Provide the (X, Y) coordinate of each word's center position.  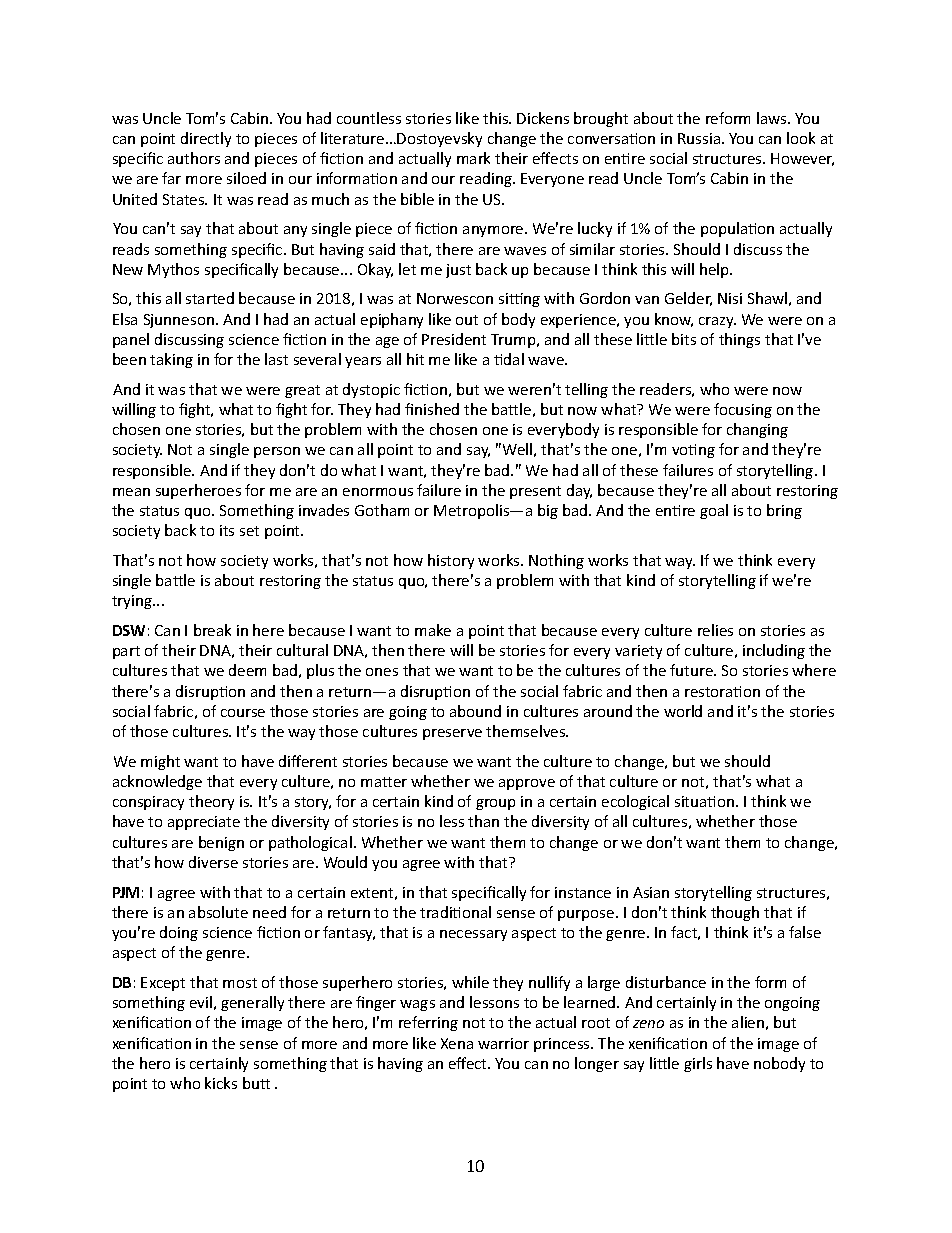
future (692, 670)
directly (206, 139)
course (243, 713)
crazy (717, 322)
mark (473, 158)
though (735, 913)
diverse (213, 862)
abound (475, 711)
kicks (221, 1083)
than (483, 821)
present (535, 492)
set (249, 531)
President (454, 339)
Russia (699, 138)
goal (714, 511)
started (210, 298)
